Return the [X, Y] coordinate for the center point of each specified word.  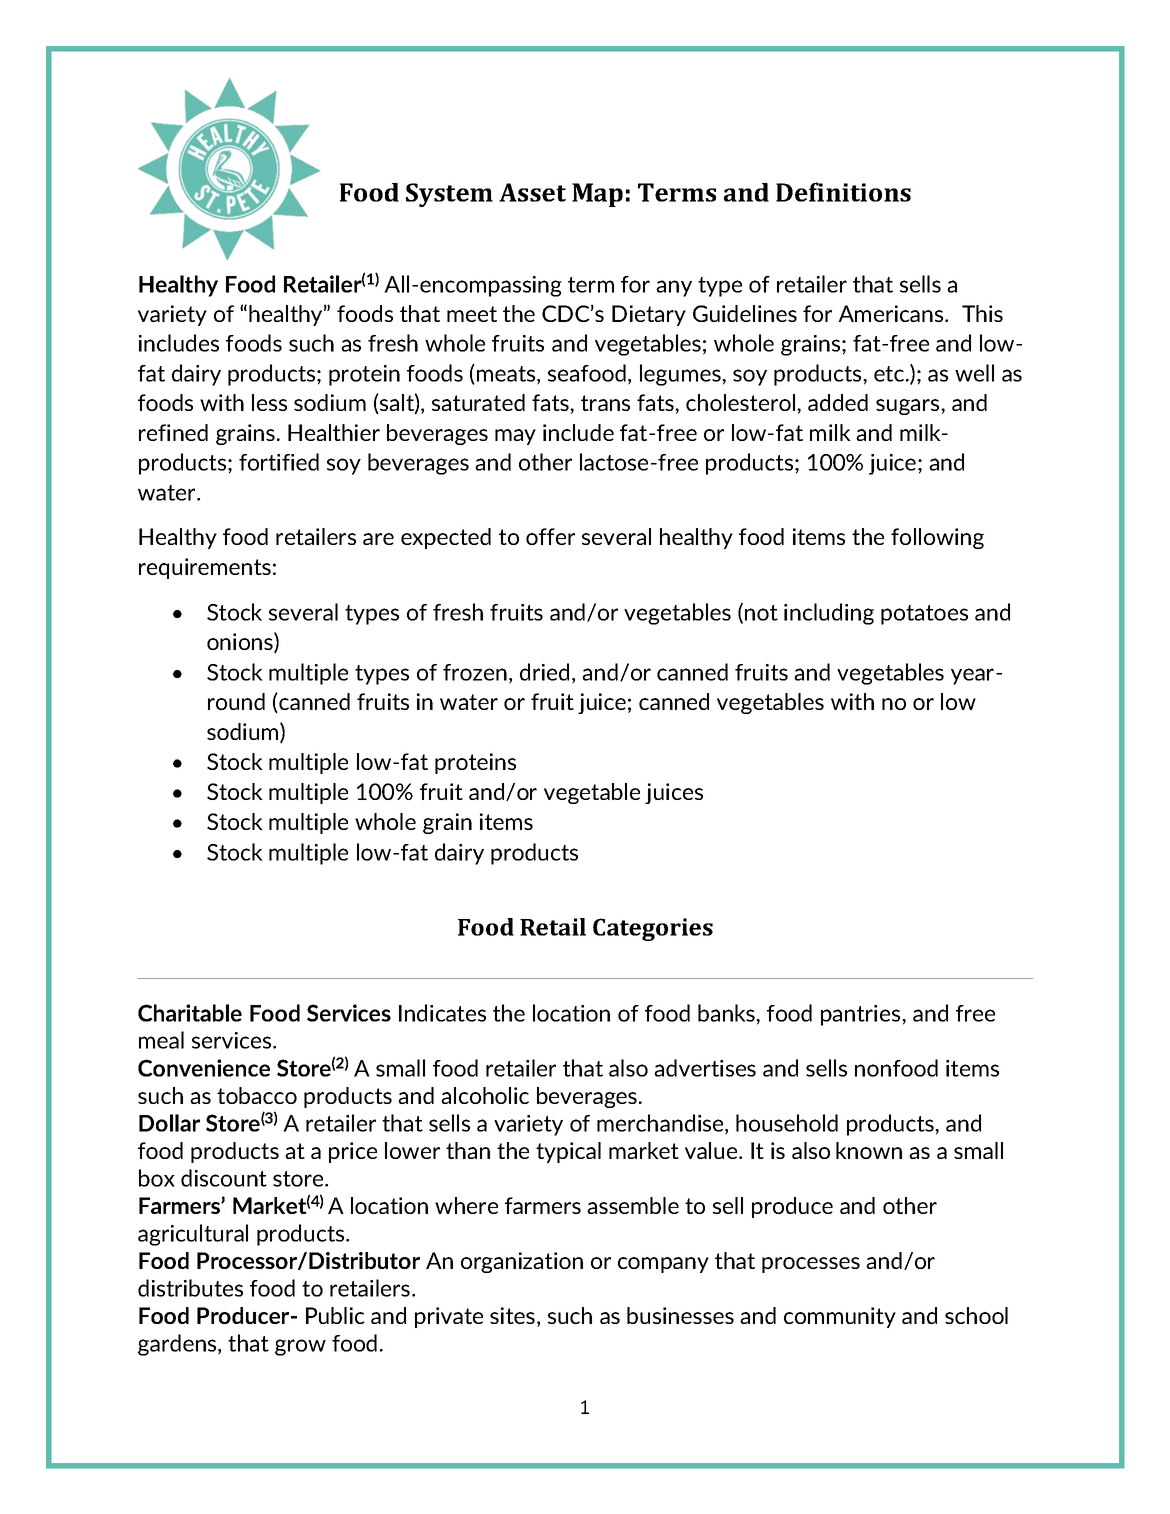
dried [544, 672]
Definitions [843, 192]
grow [300, 1347]
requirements [205, 568]
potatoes [924, 615]
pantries [862, 1015]
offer [550, 536]
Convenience [204, 1068]
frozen [475, 672]
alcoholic [485, 1095]
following [937, 538]
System [449, 195]
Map [597, 195]
